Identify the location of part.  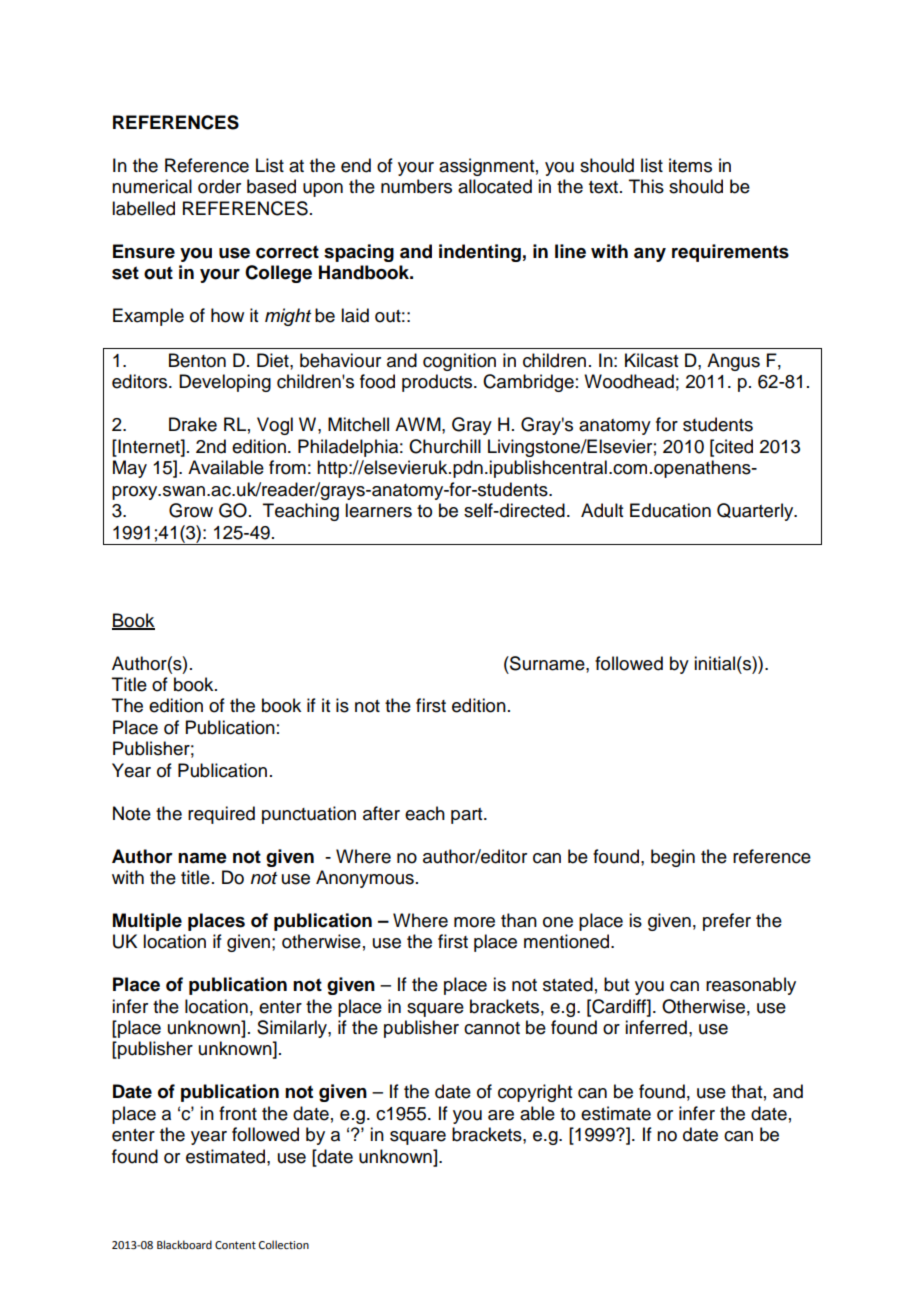
(468, 816).
